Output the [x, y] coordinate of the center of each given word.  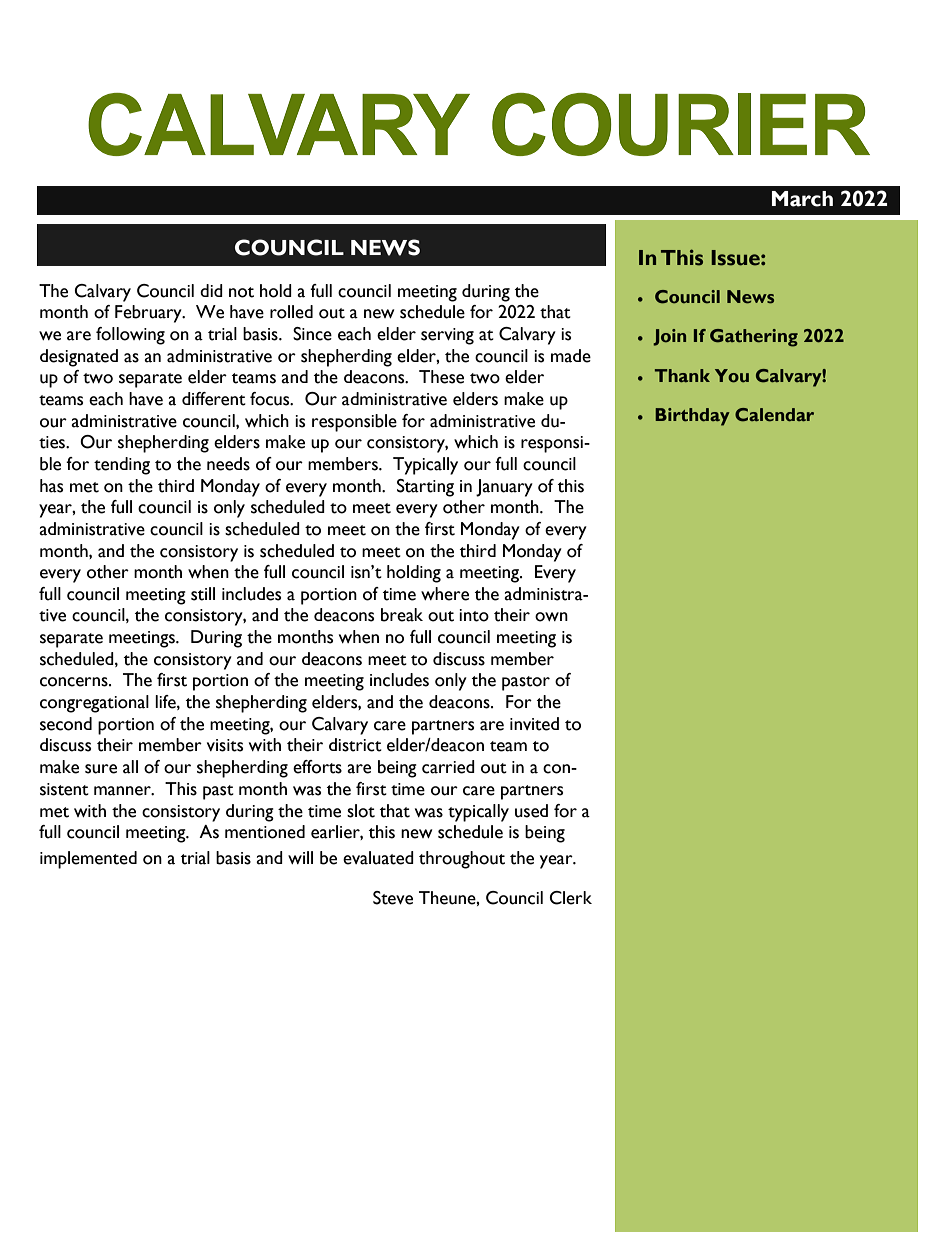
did [211, 290]
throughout [462, 860]
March [802, 199]
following [130, 336]
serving [447, 336]
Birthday [692, 417]
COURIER [681, 124]
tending [122, 466]
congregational [94, 704]
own [551, 617]
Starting [425, 488]
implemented [88, 860]
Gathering [754, 338]
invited [534, 724]
